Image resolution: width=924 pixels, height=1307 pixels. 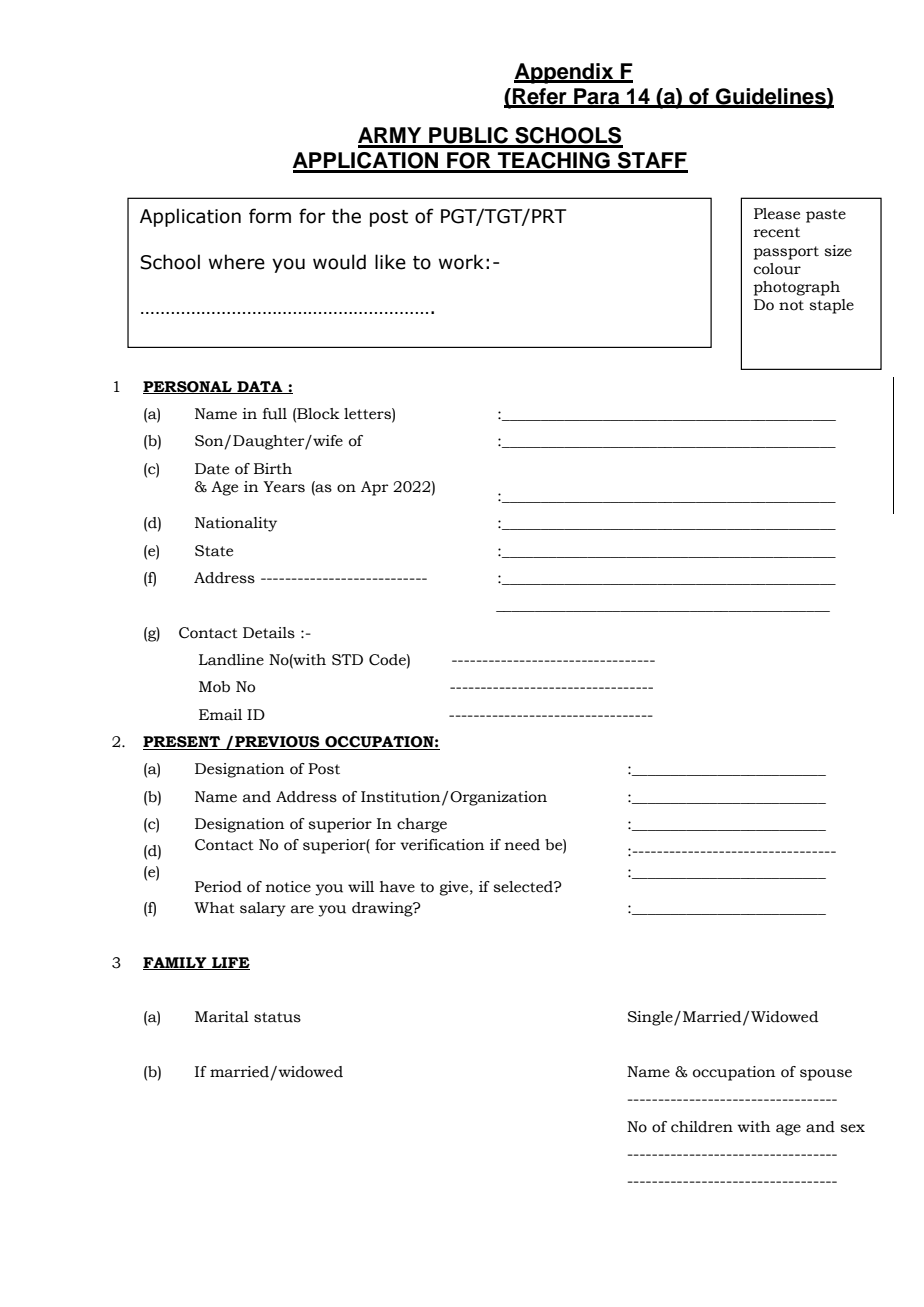 What do you see at coordinates (270, 216) in the screenshot?
I see `form` at bounding box center [270, 216].
